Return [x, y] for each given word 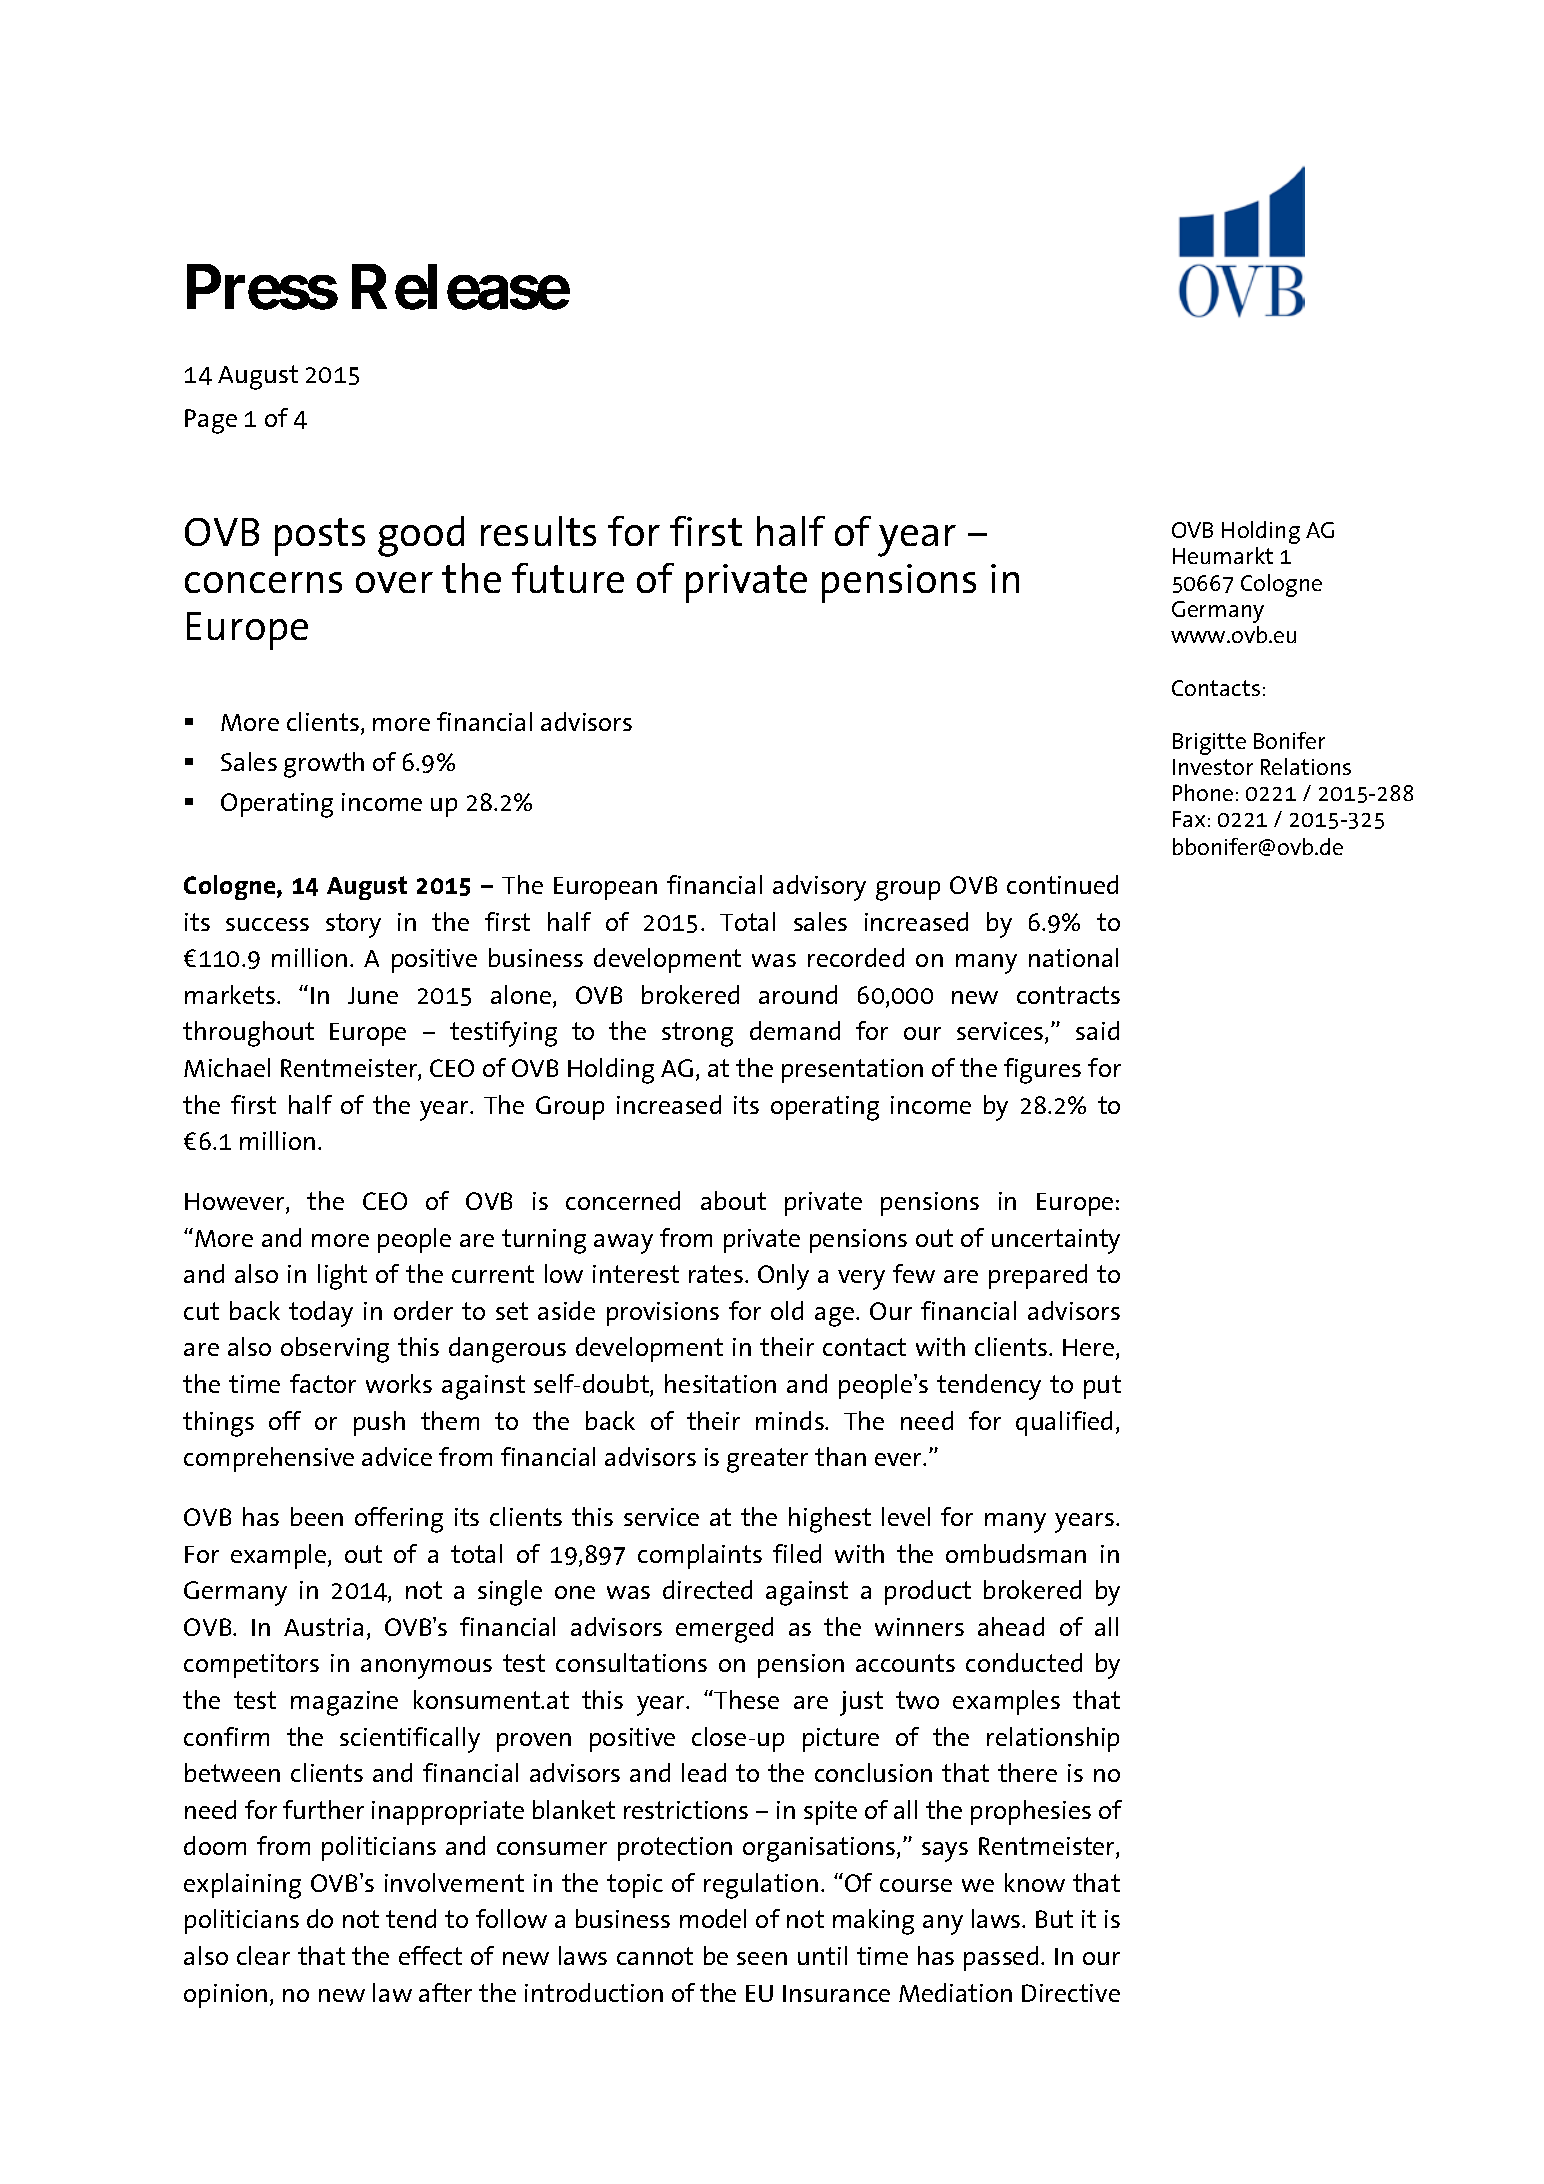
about [733, 1200]
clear [263, 1955]
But [1054, 1919]
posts [320, 537]
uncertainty [1056, 1241]
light [342, 1277]
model [713, 1918]
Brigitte [1209, 744]
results [538, 531]
